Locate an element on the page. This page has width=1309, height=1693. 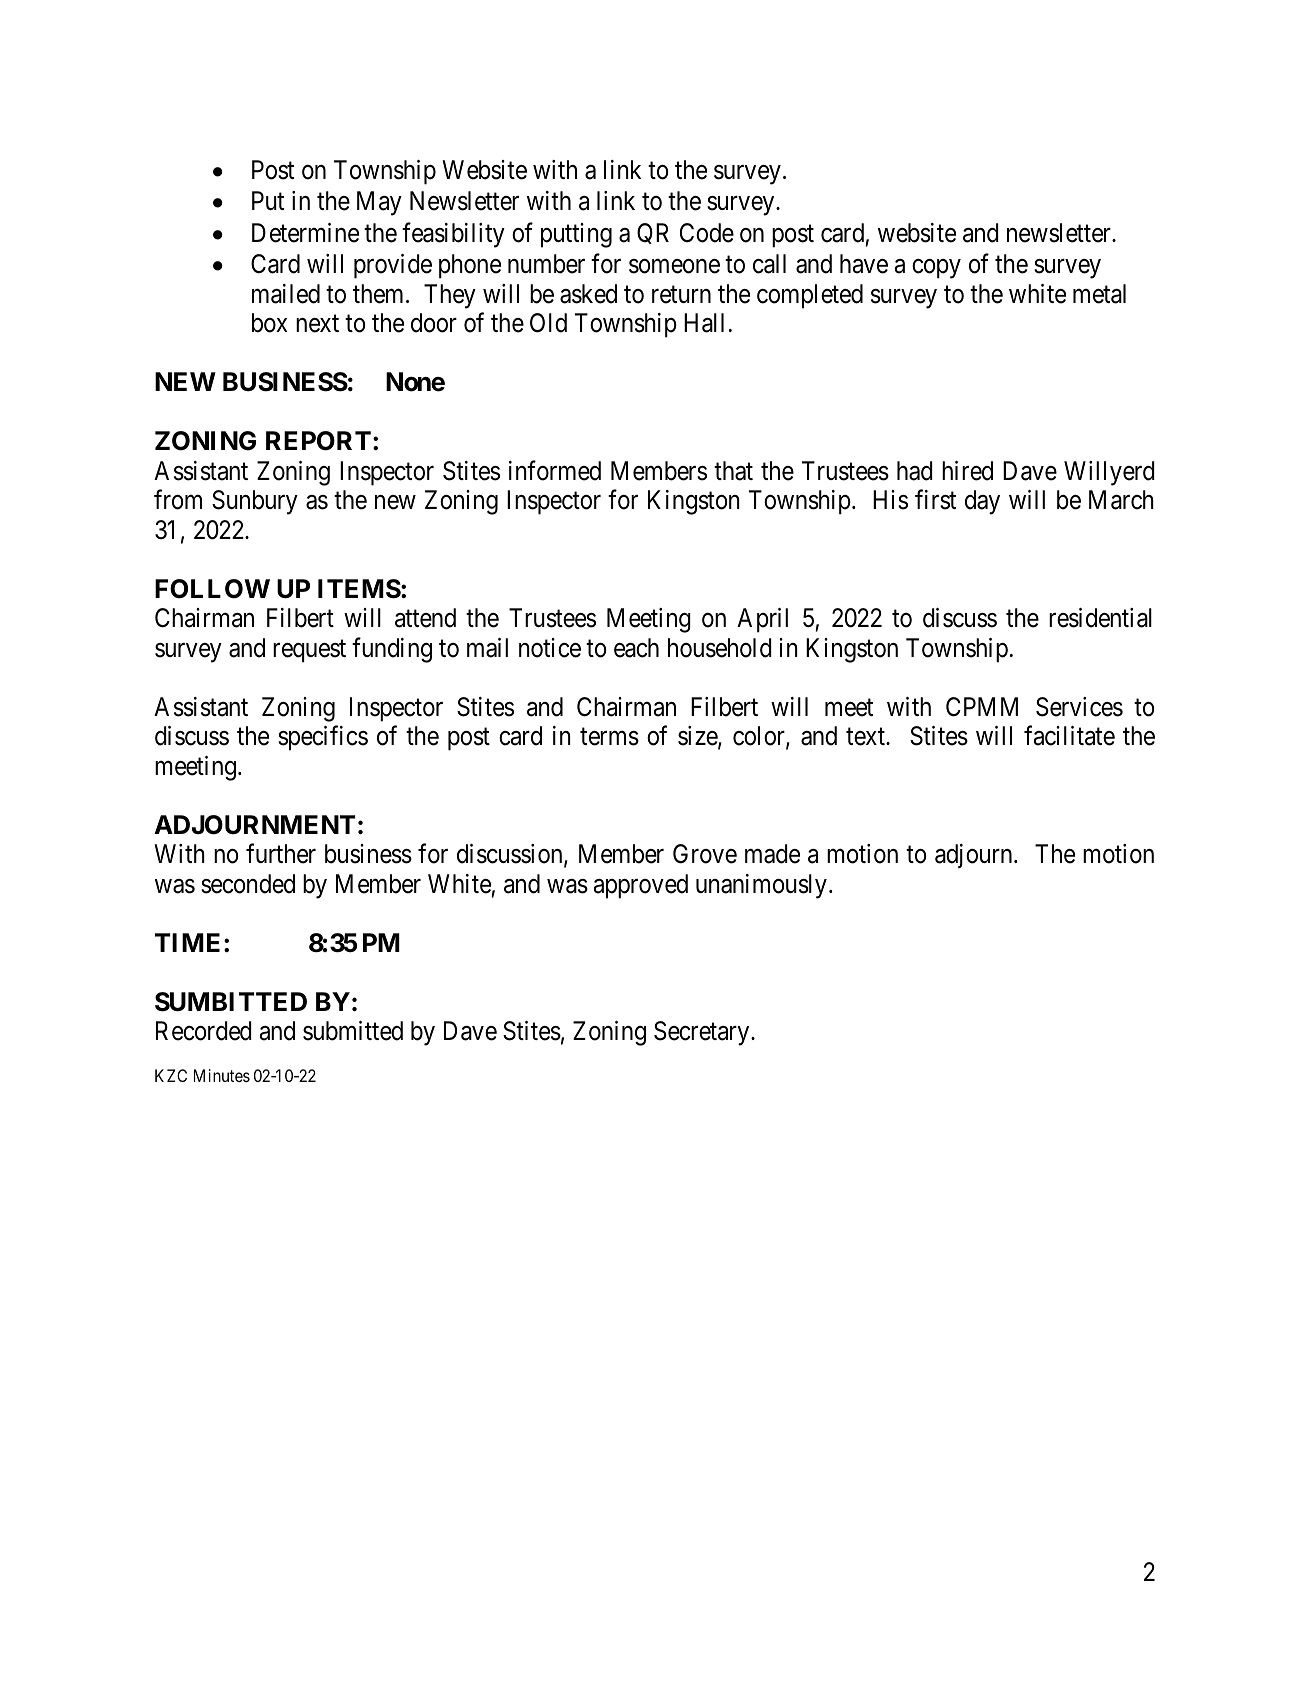
facilitate is located at coordinates (1069, 736).
